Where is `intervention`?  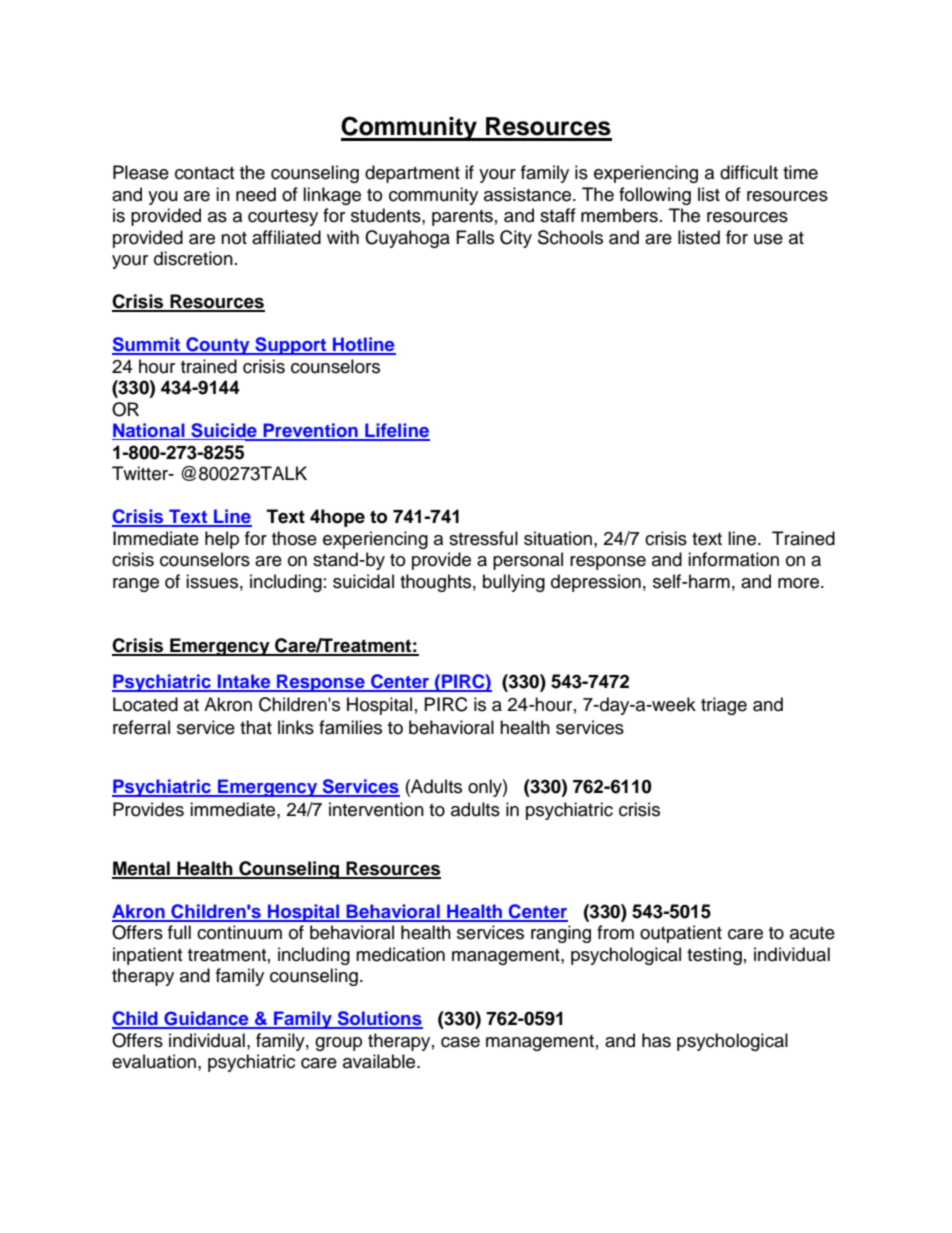
intervention is located at coordinates (376, 809).
